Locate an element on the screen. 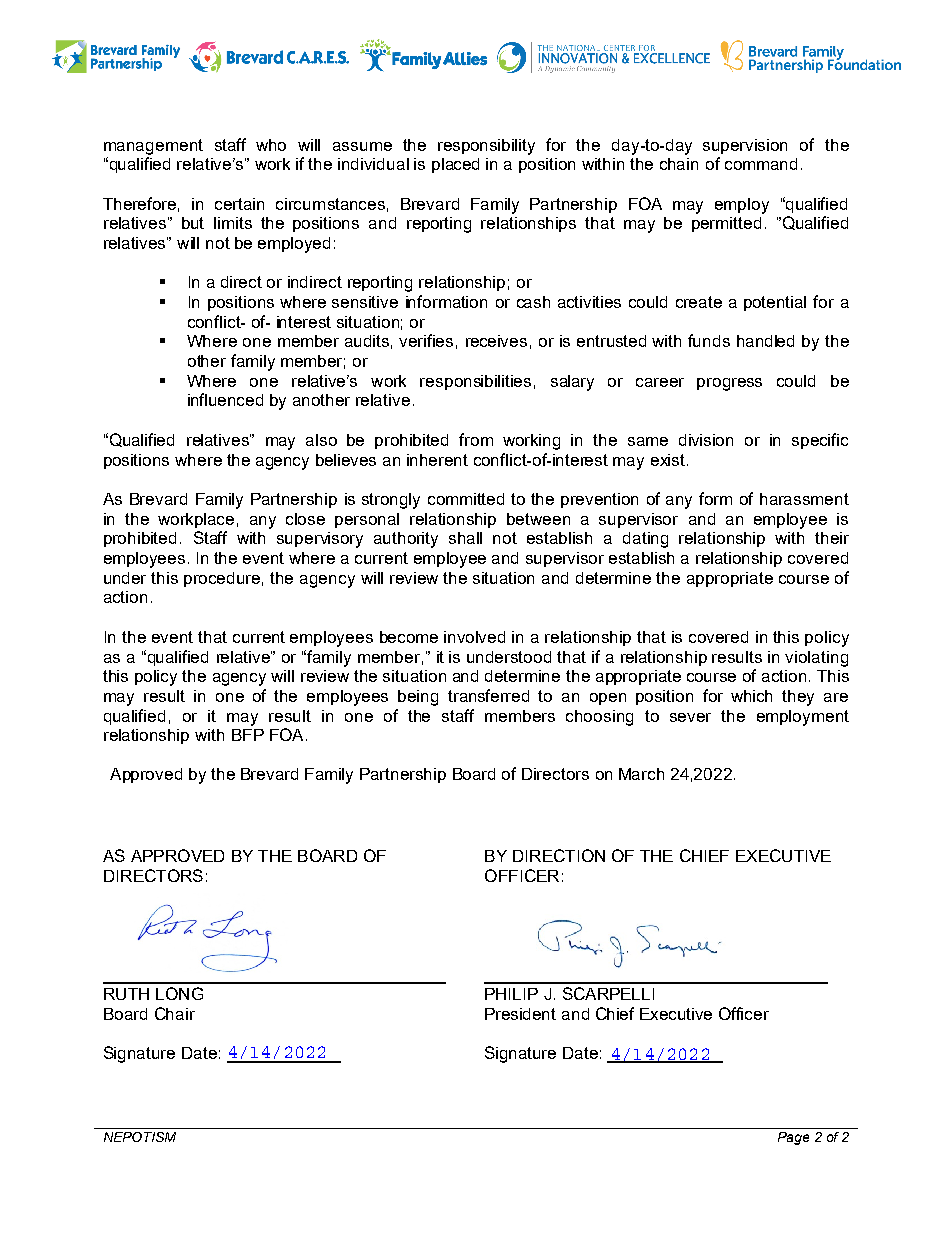  LONG is located at coordinates (179, 993).
